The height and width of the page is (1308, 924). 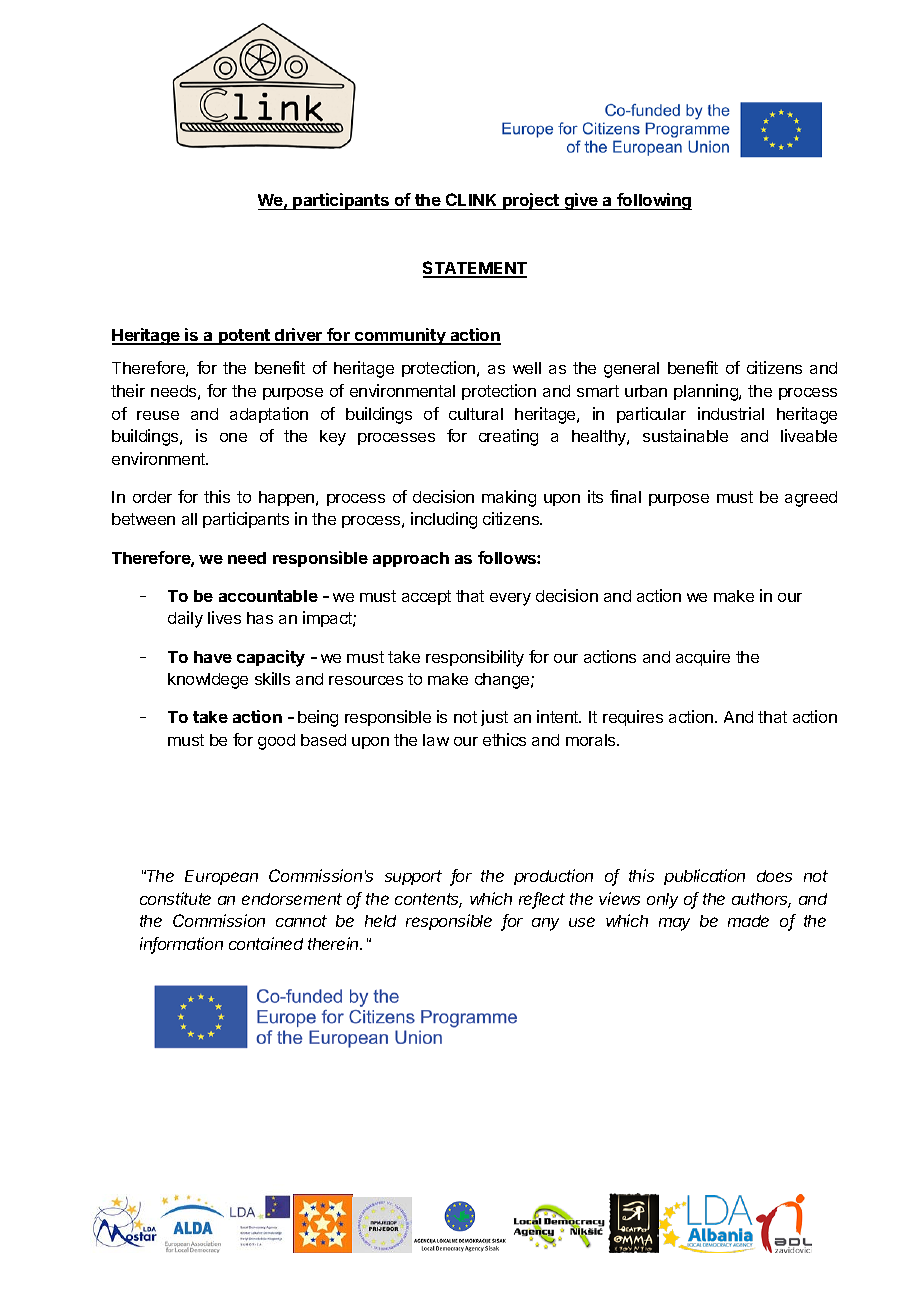 I want to click on following, so click(x=653, y=201).
